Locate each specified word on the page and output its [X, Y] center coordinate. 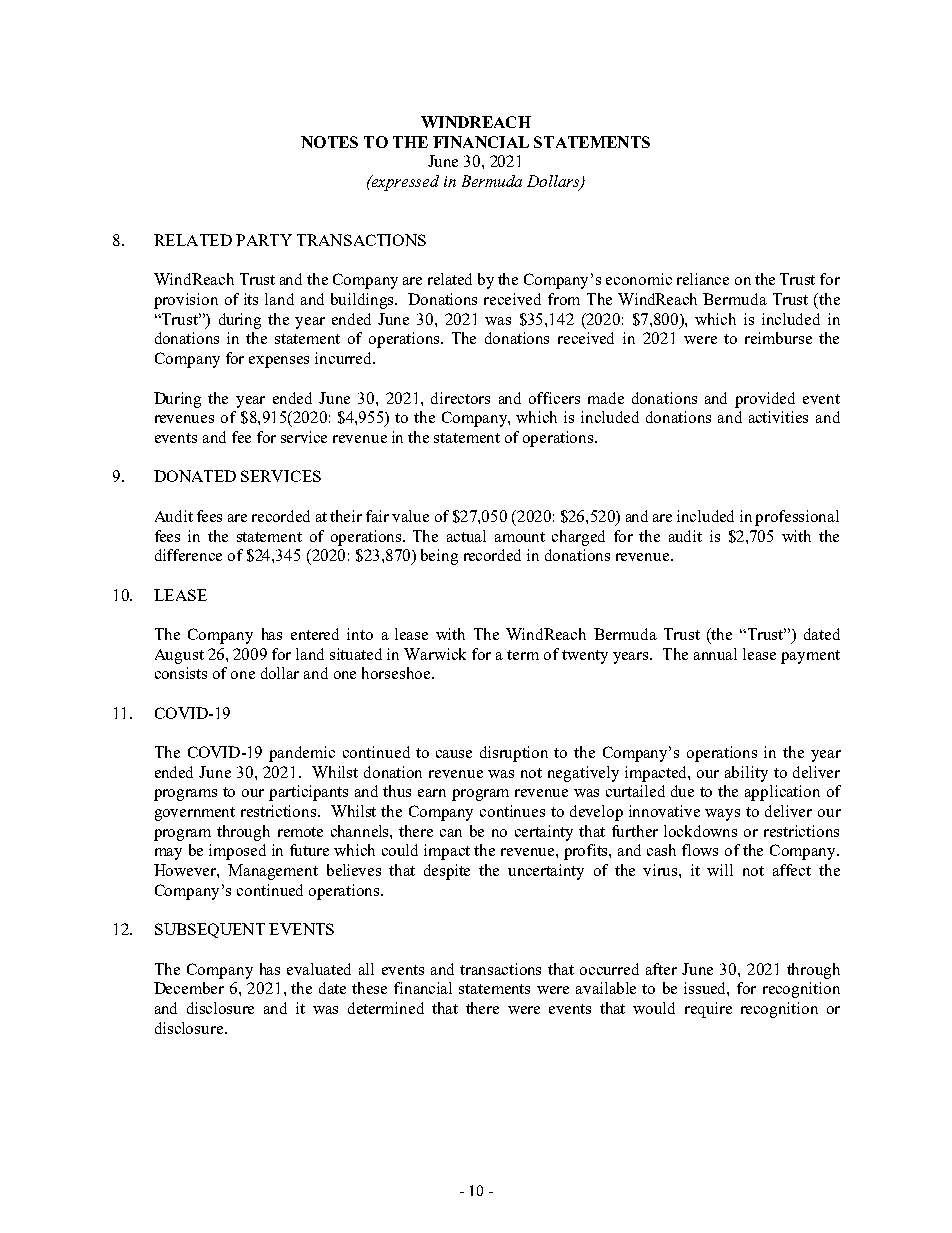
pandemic [302, 754]
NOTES [329, 142]
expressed [404, 183]
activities [778, 417]
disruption [514, 754]
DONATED [195, 476]
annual [715, 654]
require [708, 1010]
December [189, 988]
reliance [703, 279]
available [606, 988]
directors [460, 398]
